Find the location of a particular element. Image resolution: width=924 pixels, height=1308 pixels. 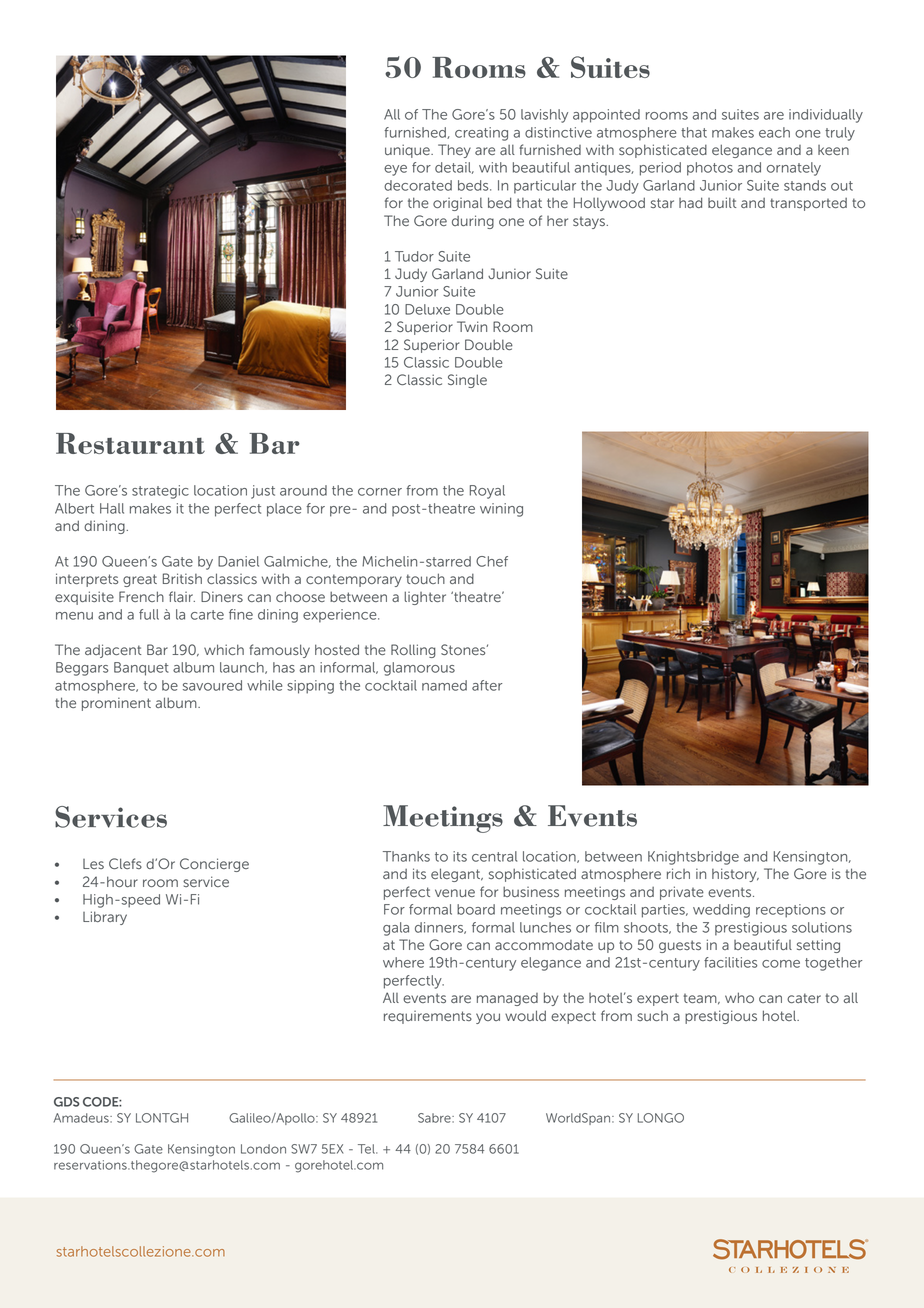

strategic is located at coordinates (160, 492).
